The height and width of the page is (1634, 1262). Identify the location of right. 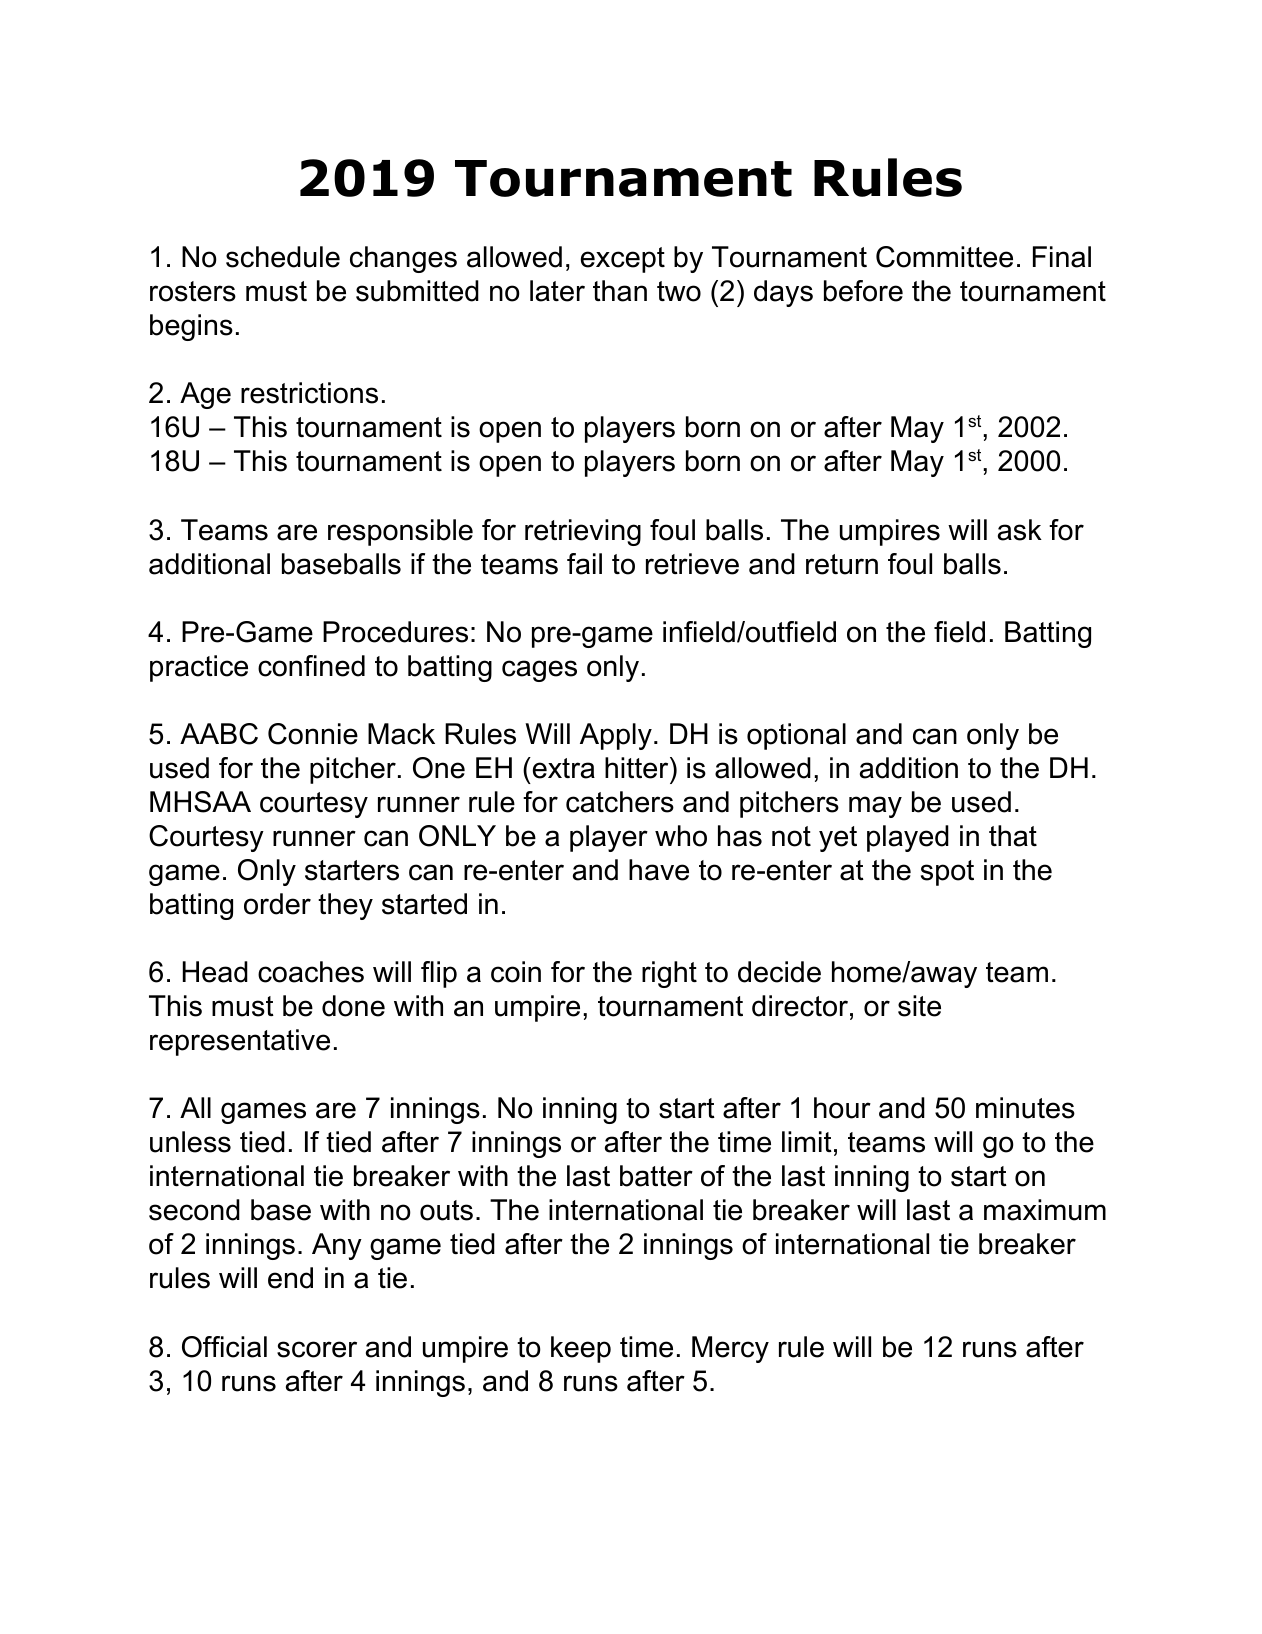
(669, 974).
